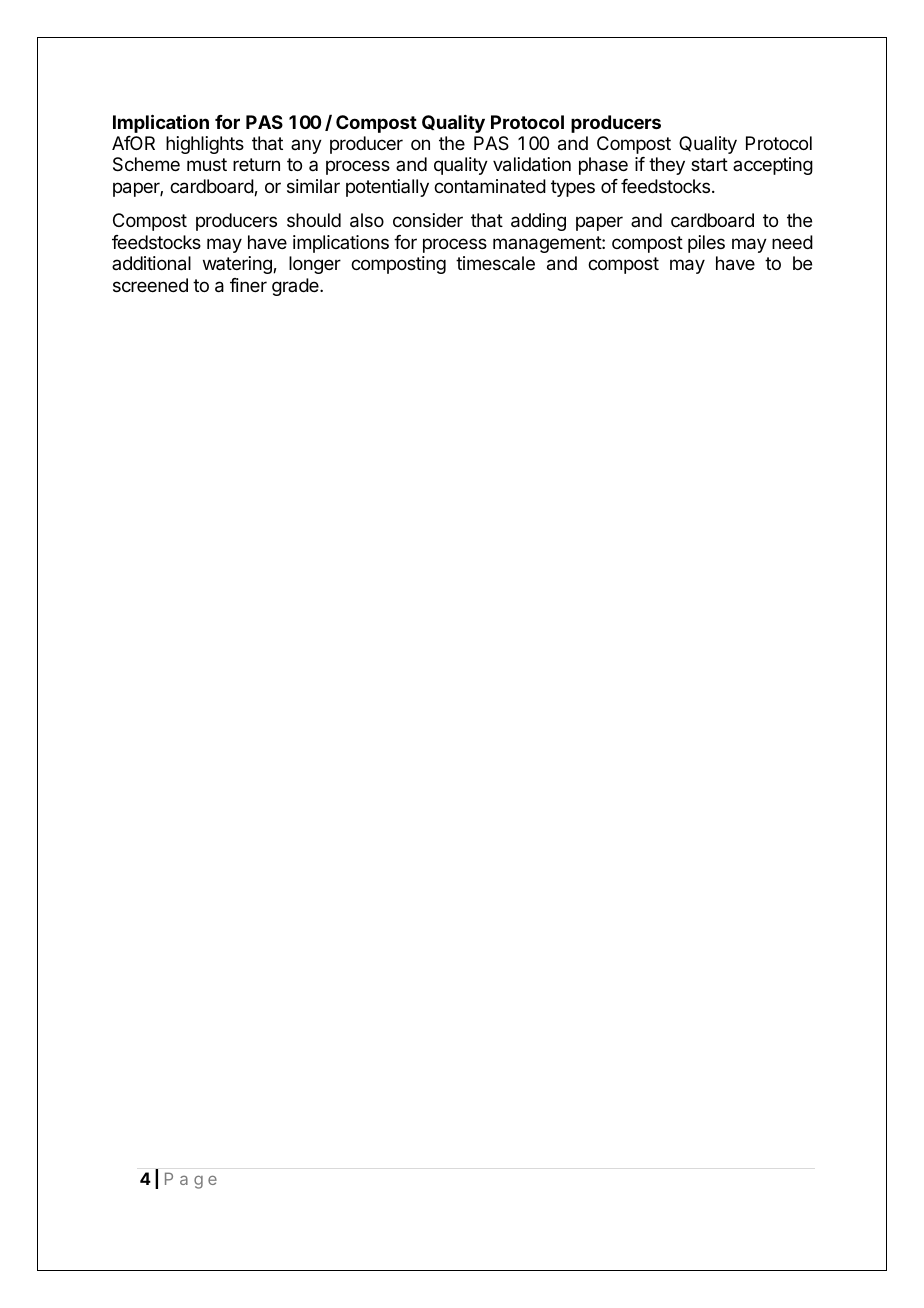  I want to click on piles, so click(706, 244).
